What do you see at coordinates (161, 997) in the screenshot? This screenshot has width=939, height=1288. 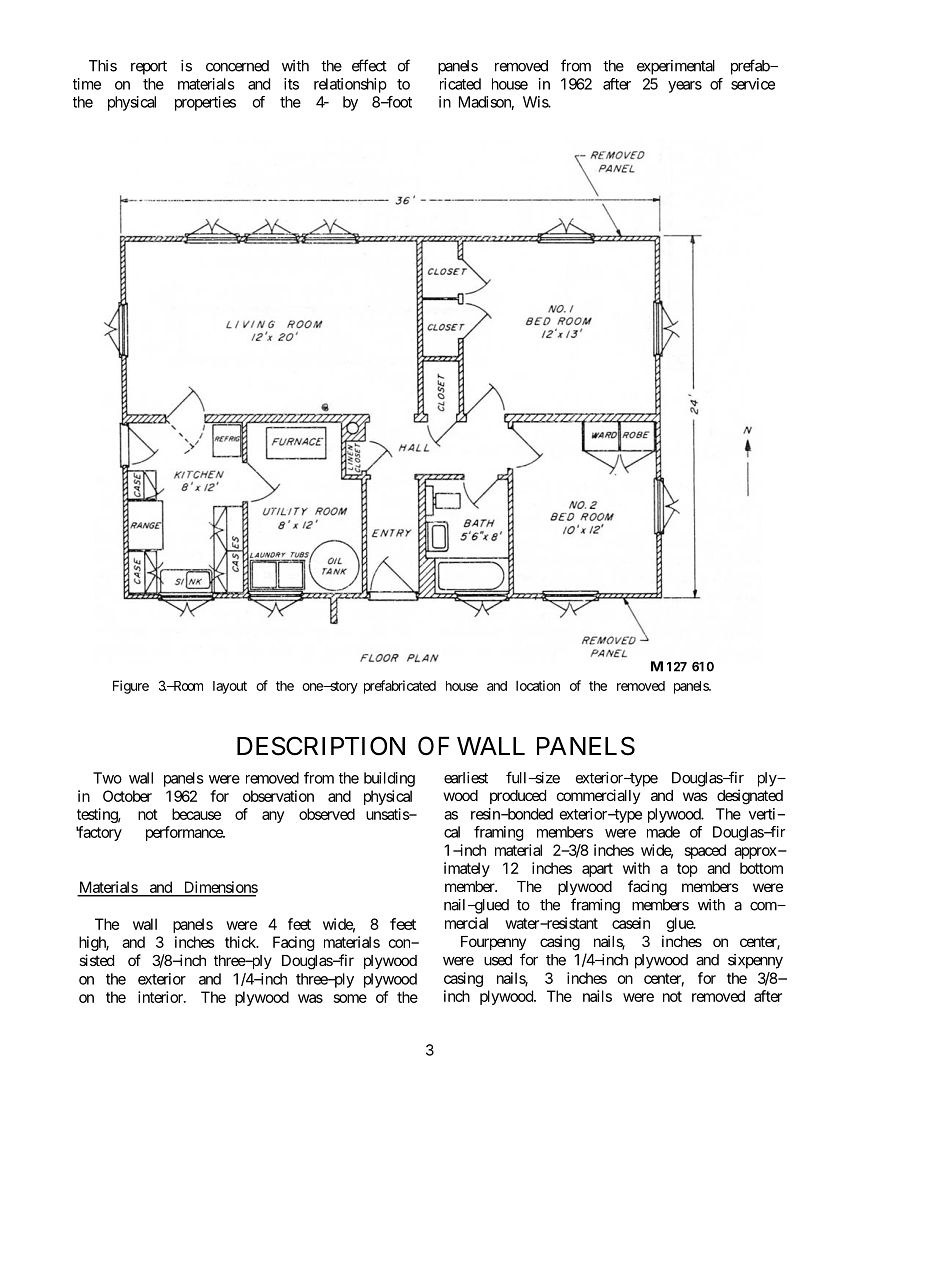 I see `interior` at bounding box center [161, 997].
